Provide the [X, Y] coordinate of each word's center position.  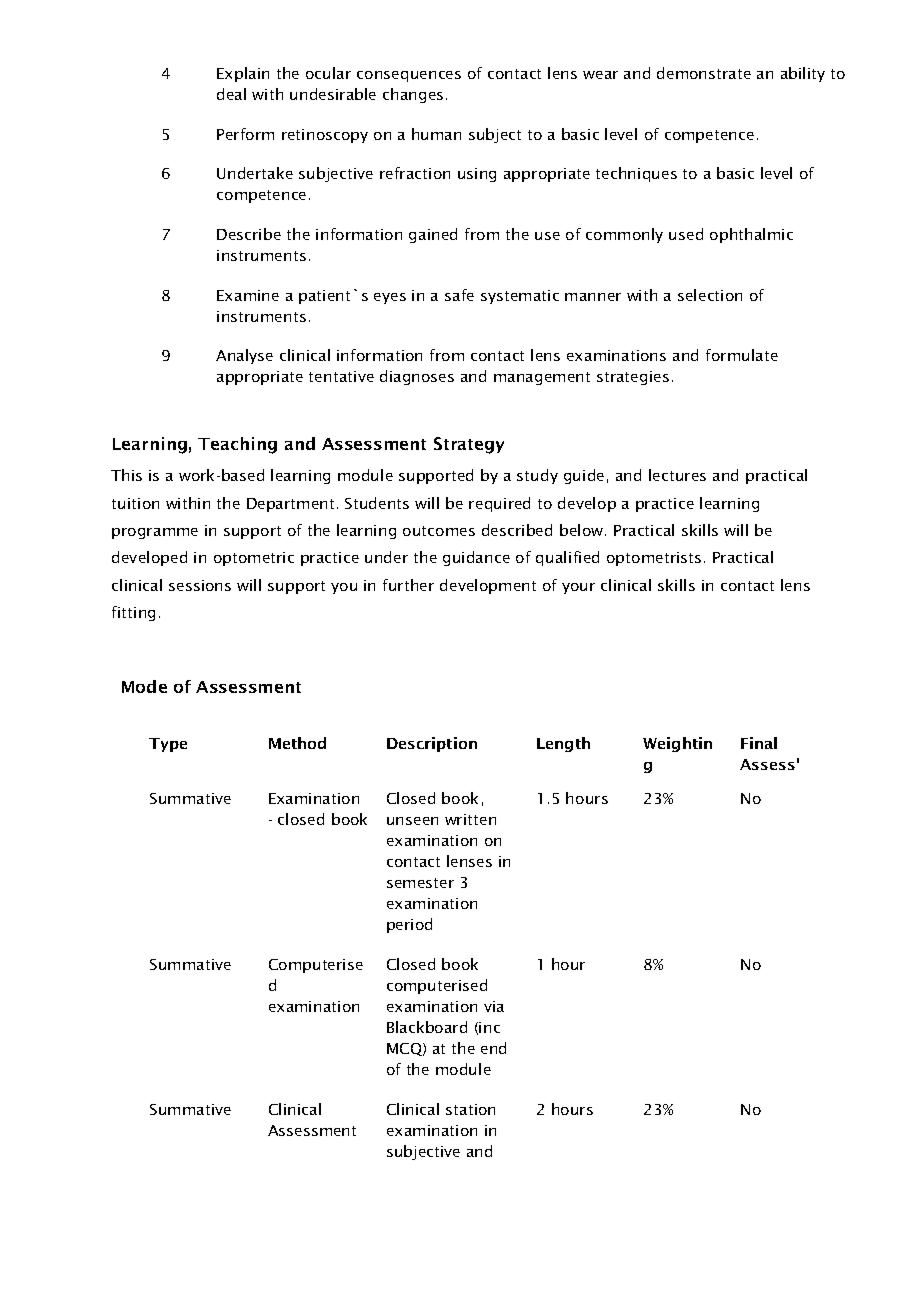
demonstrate [704, 73]
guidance [476, 558]
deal [231, 94]
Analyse [244, 356]
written [470, 819]
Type [168, 745]
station [470, 1109]
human [436, 134]
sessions [200, 585]
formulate [742, 355]
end [493, 1048]
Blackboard [427, 1027]
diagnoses [417, 377]
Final [759, 743]
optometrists [654, 559]
